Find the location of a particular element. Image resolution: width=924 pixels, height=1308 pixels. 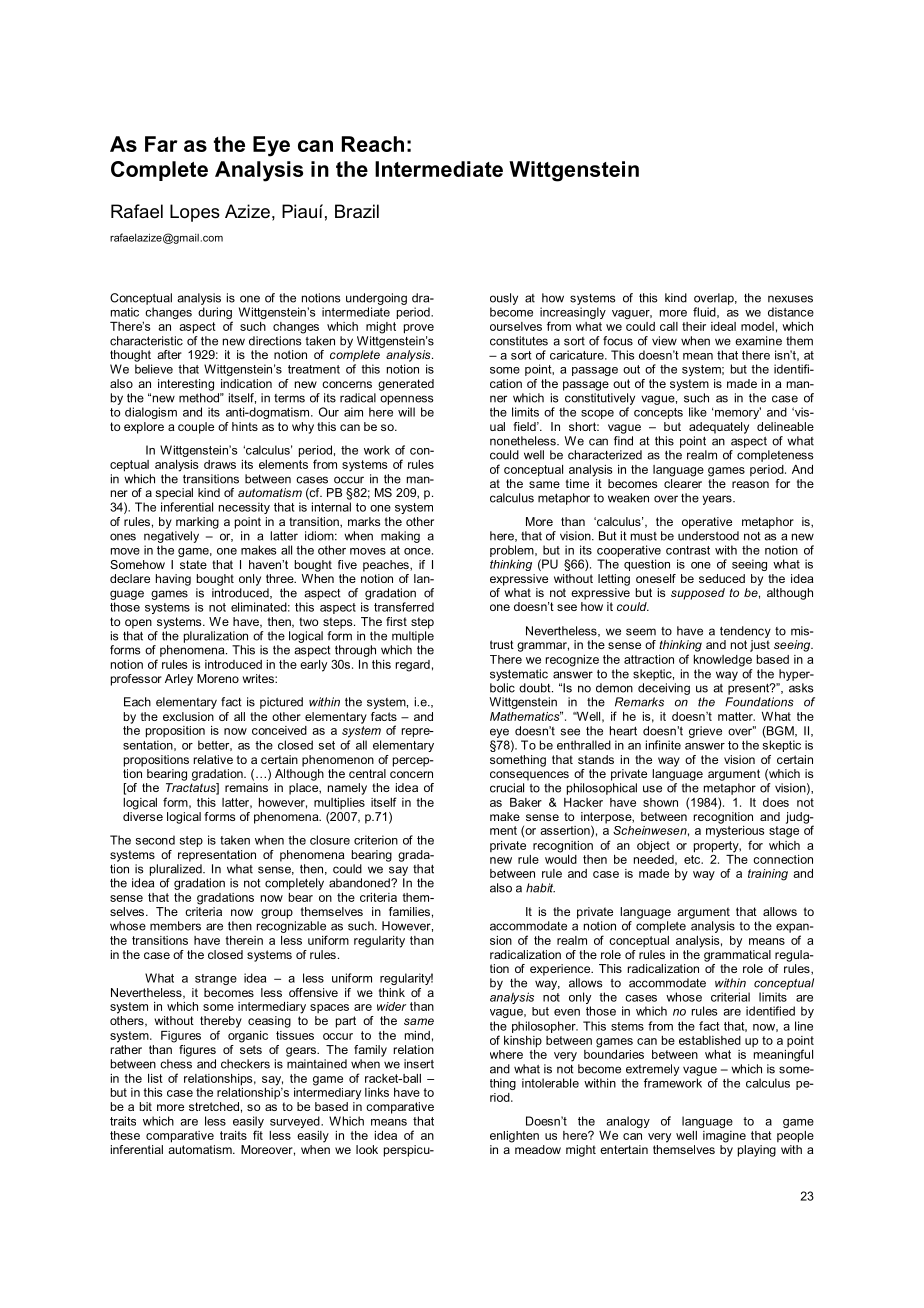

mysterious is located at coordinates (735, 830).
